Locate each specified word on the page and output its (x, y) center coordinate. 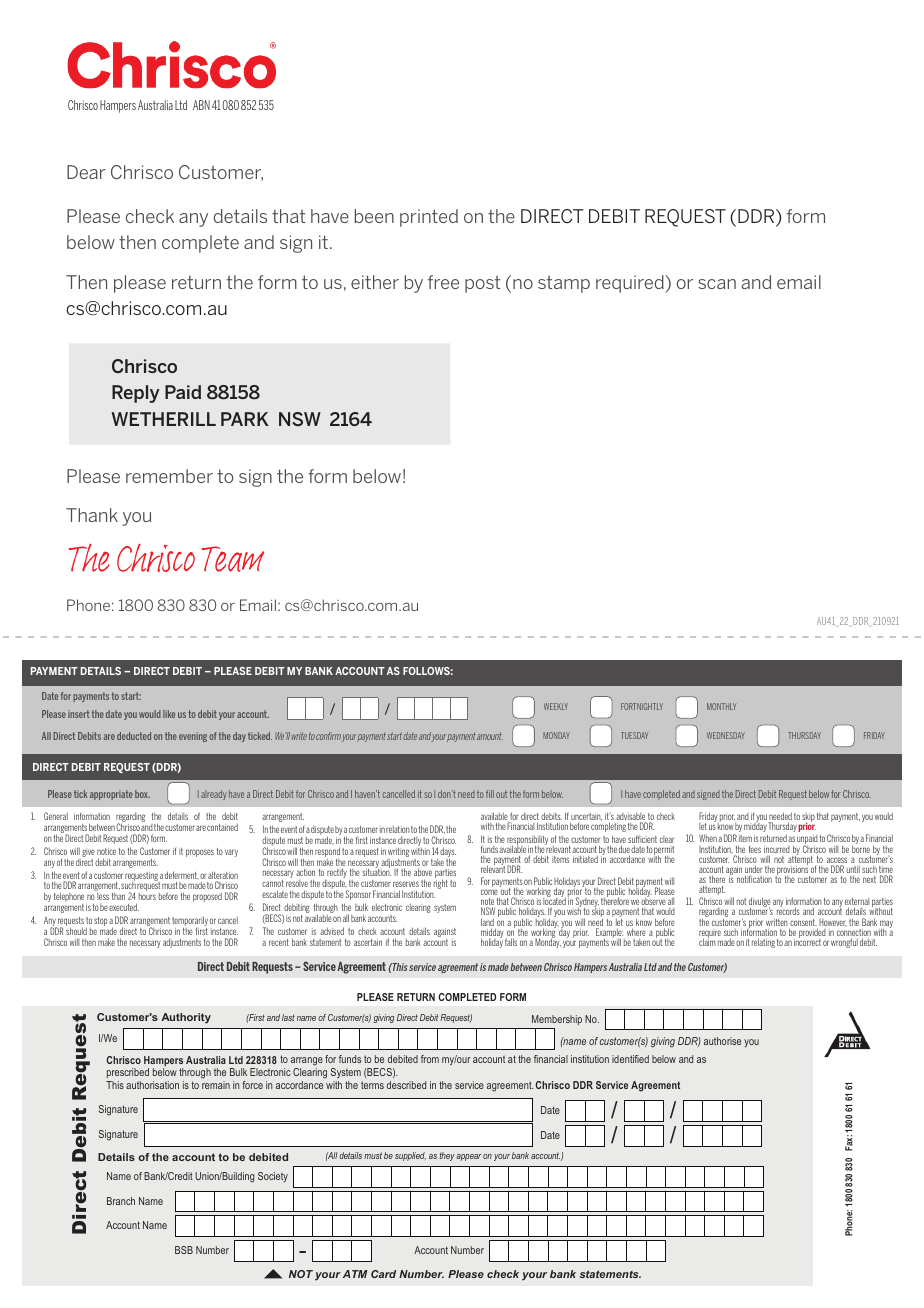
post (482, 284)
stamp (564, 284)
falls (511, 942)
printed (429, 218)
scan (717, 284)
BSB (184, 1250)
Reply (136, 394)
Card (383, 1274)
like (169, 714)
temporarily (190, 922)
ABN (201, 105)
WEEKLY (556, 706)
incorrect (807, 941)
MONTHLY (721, 706)
